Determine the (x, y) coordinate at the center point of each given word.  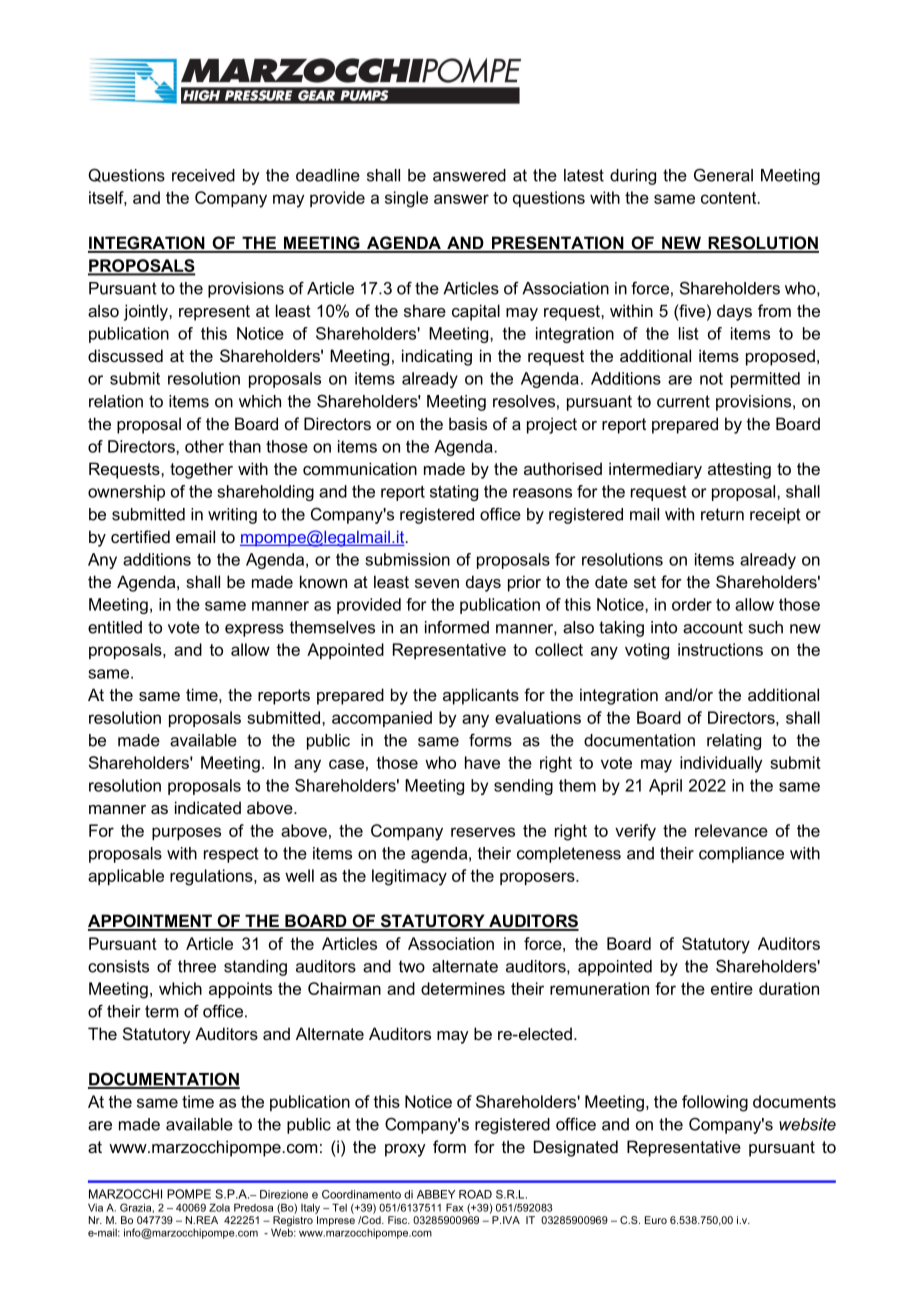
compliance (741, 855)
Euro (656, 1220)
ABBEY (436, 1194)
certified (140, 536)
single (406, 199)
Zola (219, 1207)
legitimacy (409, 877)
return (722, 514)
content (730, 198)
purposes (186, 833)
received (203, 175)
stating (454, 493)
